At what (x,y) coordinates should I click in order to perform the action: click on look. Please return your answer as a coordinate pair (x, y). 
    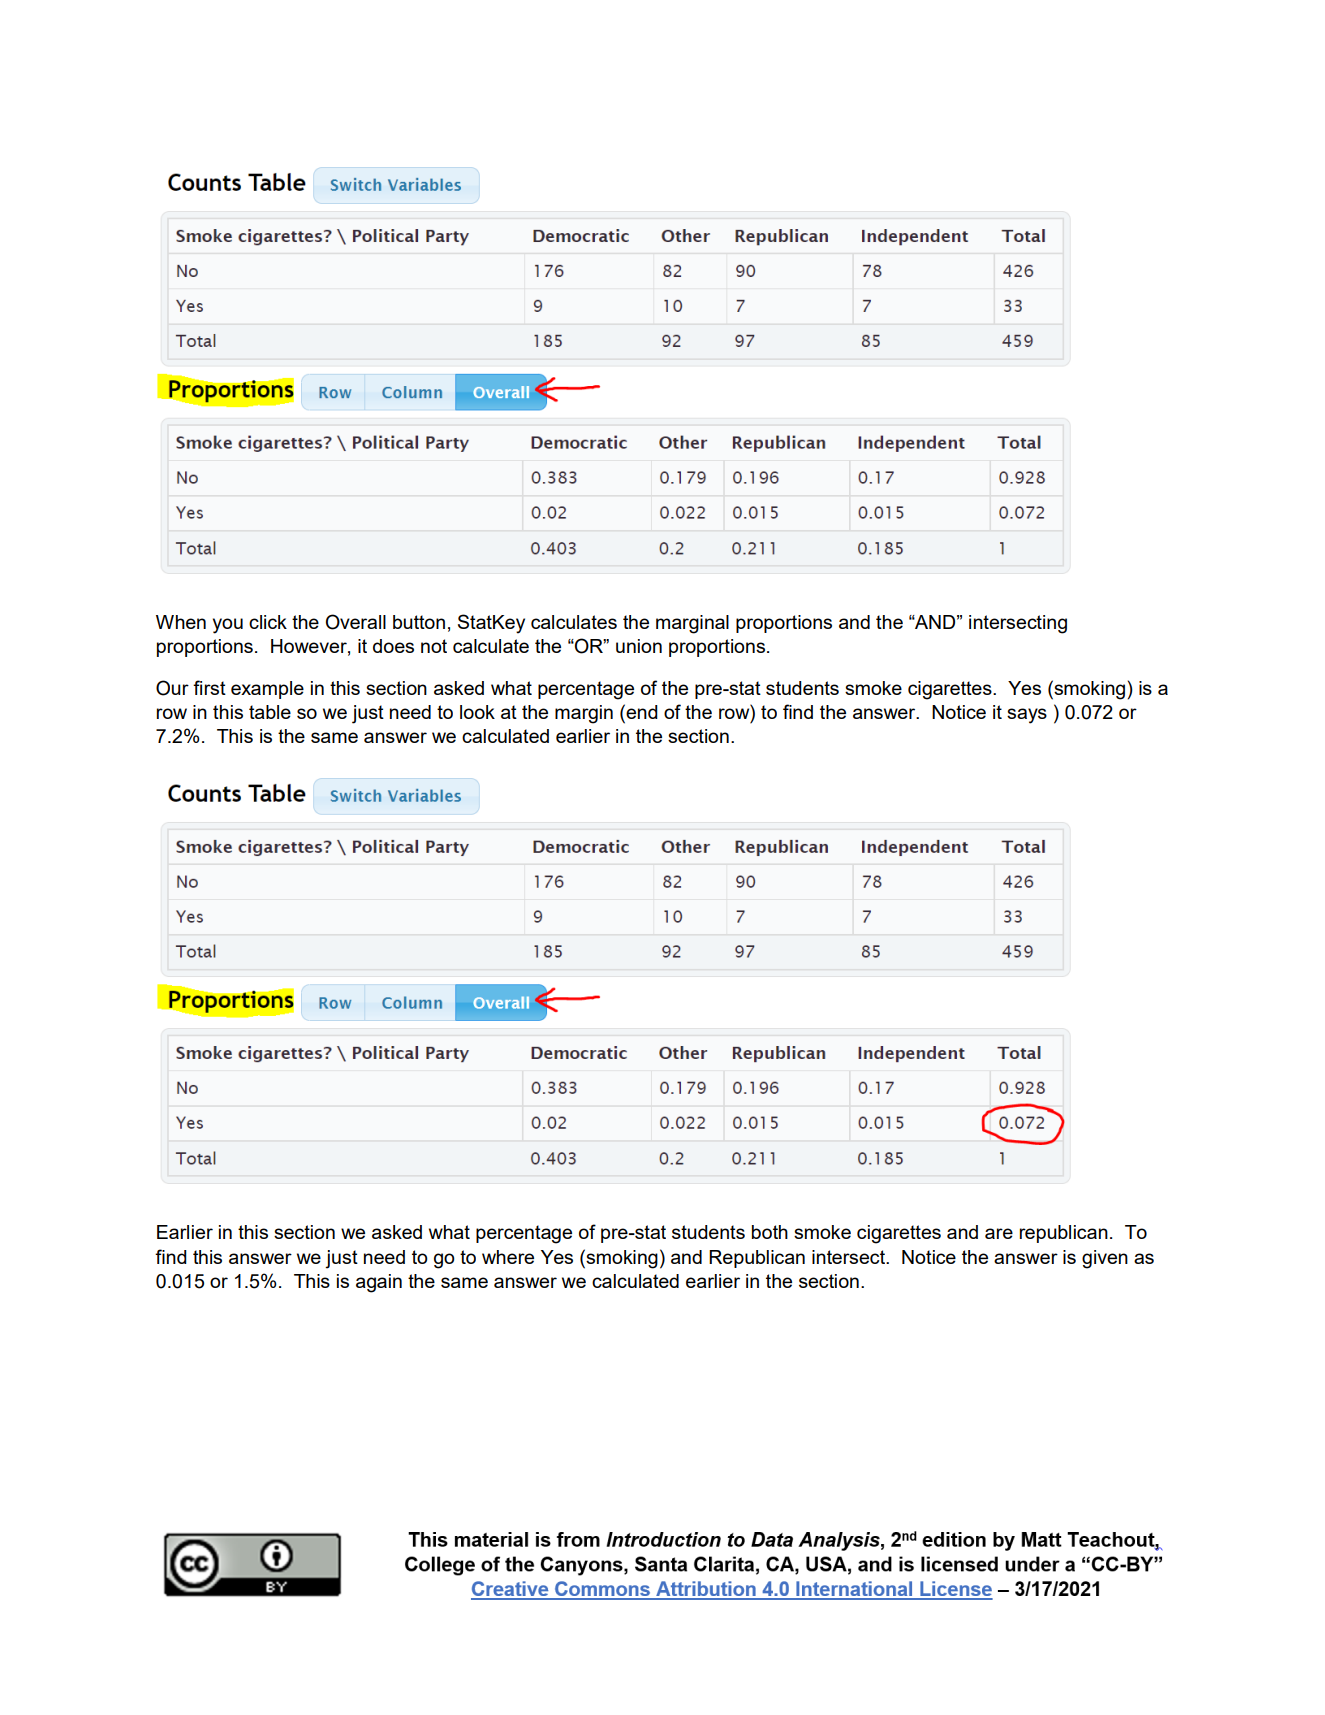
    Looking at the image, I should click on (477, 712).
